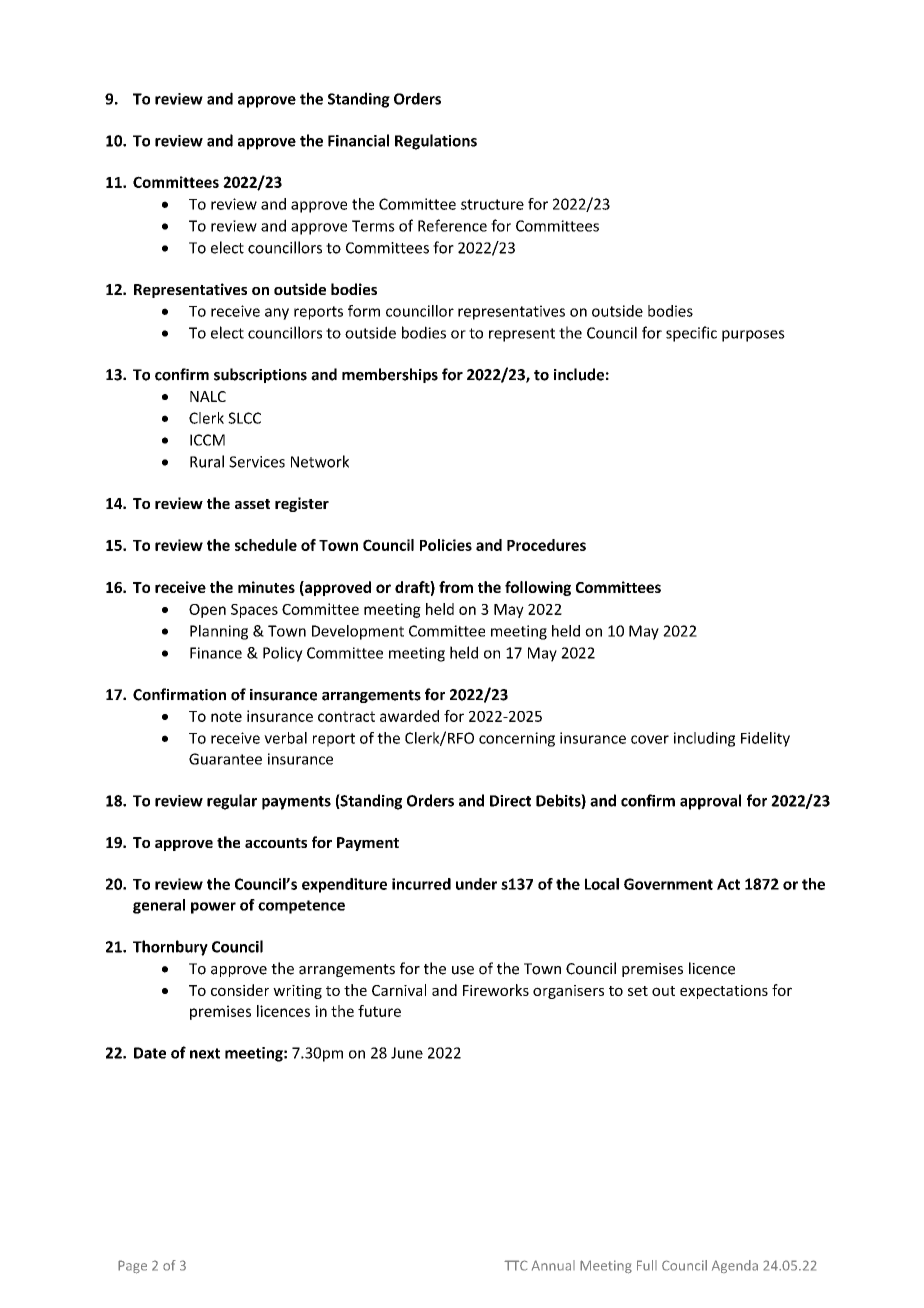  I want to click on Procedures, so click(546, 545).
